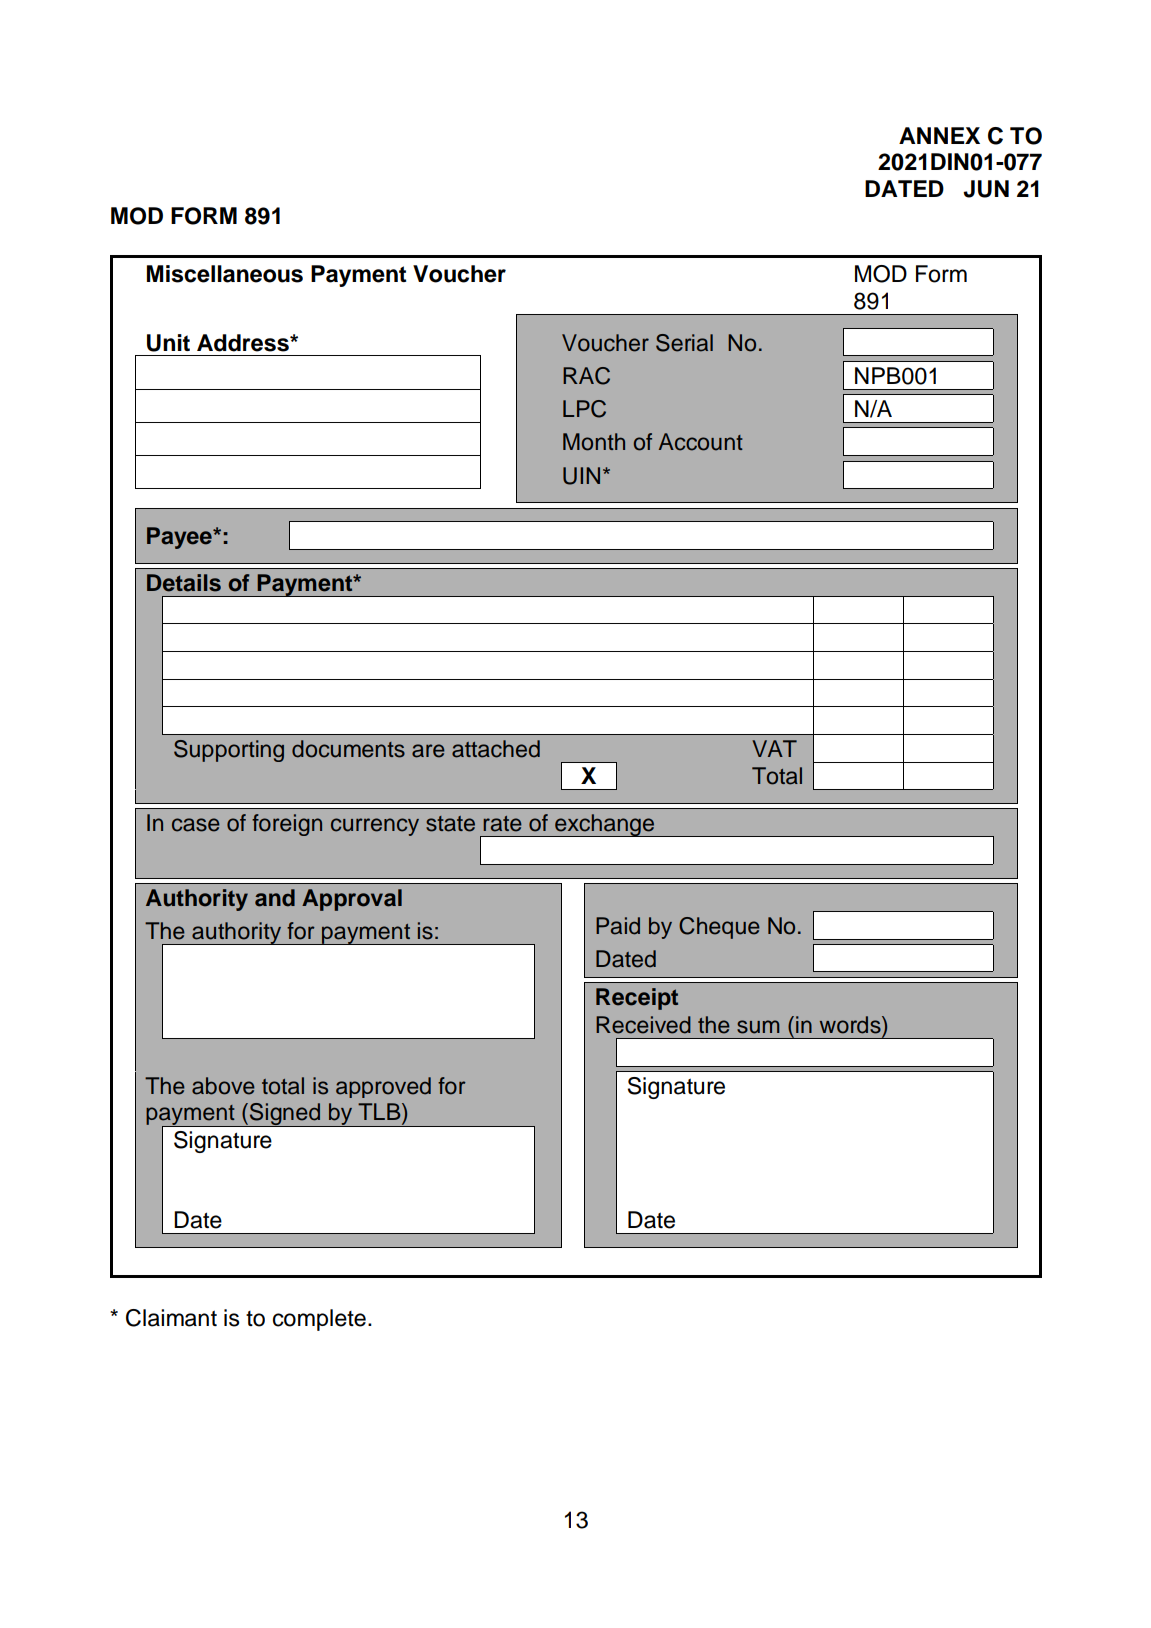 Image resolution: width=1151 pixels, height=1628 pixels. Describe the element at coordinates (939, 135) in the document. I see `ANNEX` at that location.
